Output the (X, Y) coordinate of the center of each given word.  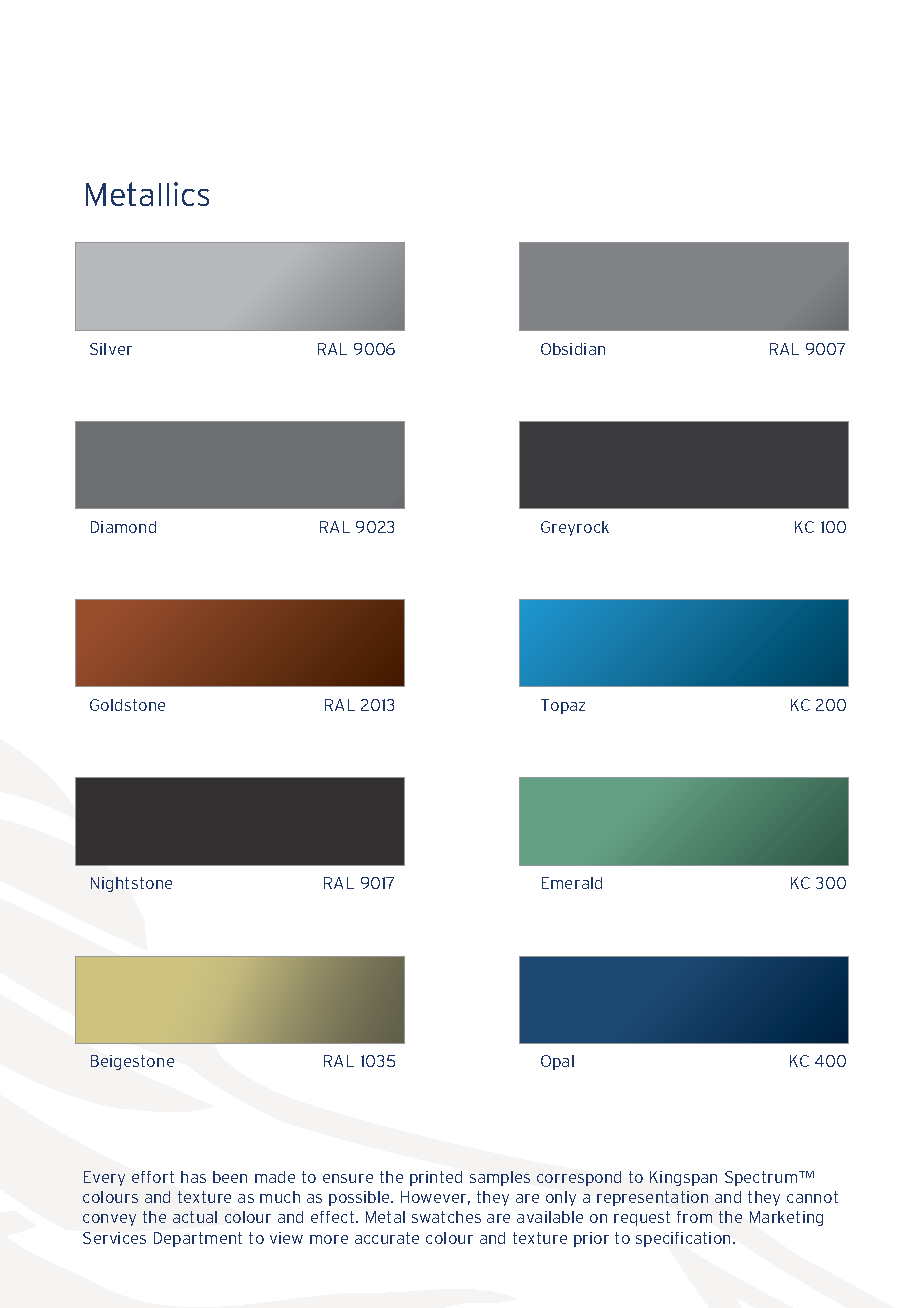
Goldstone (127, 705)
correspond (579, 1178)
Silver (111, 349)
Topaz (563, 706)
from (694, 1217)
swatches (446, 1217)
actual (195, 1217)
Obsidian (573, 349)
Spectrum (762, 1178)
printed (436, 1178)
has (193, 1177)
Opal (557, 1062)
